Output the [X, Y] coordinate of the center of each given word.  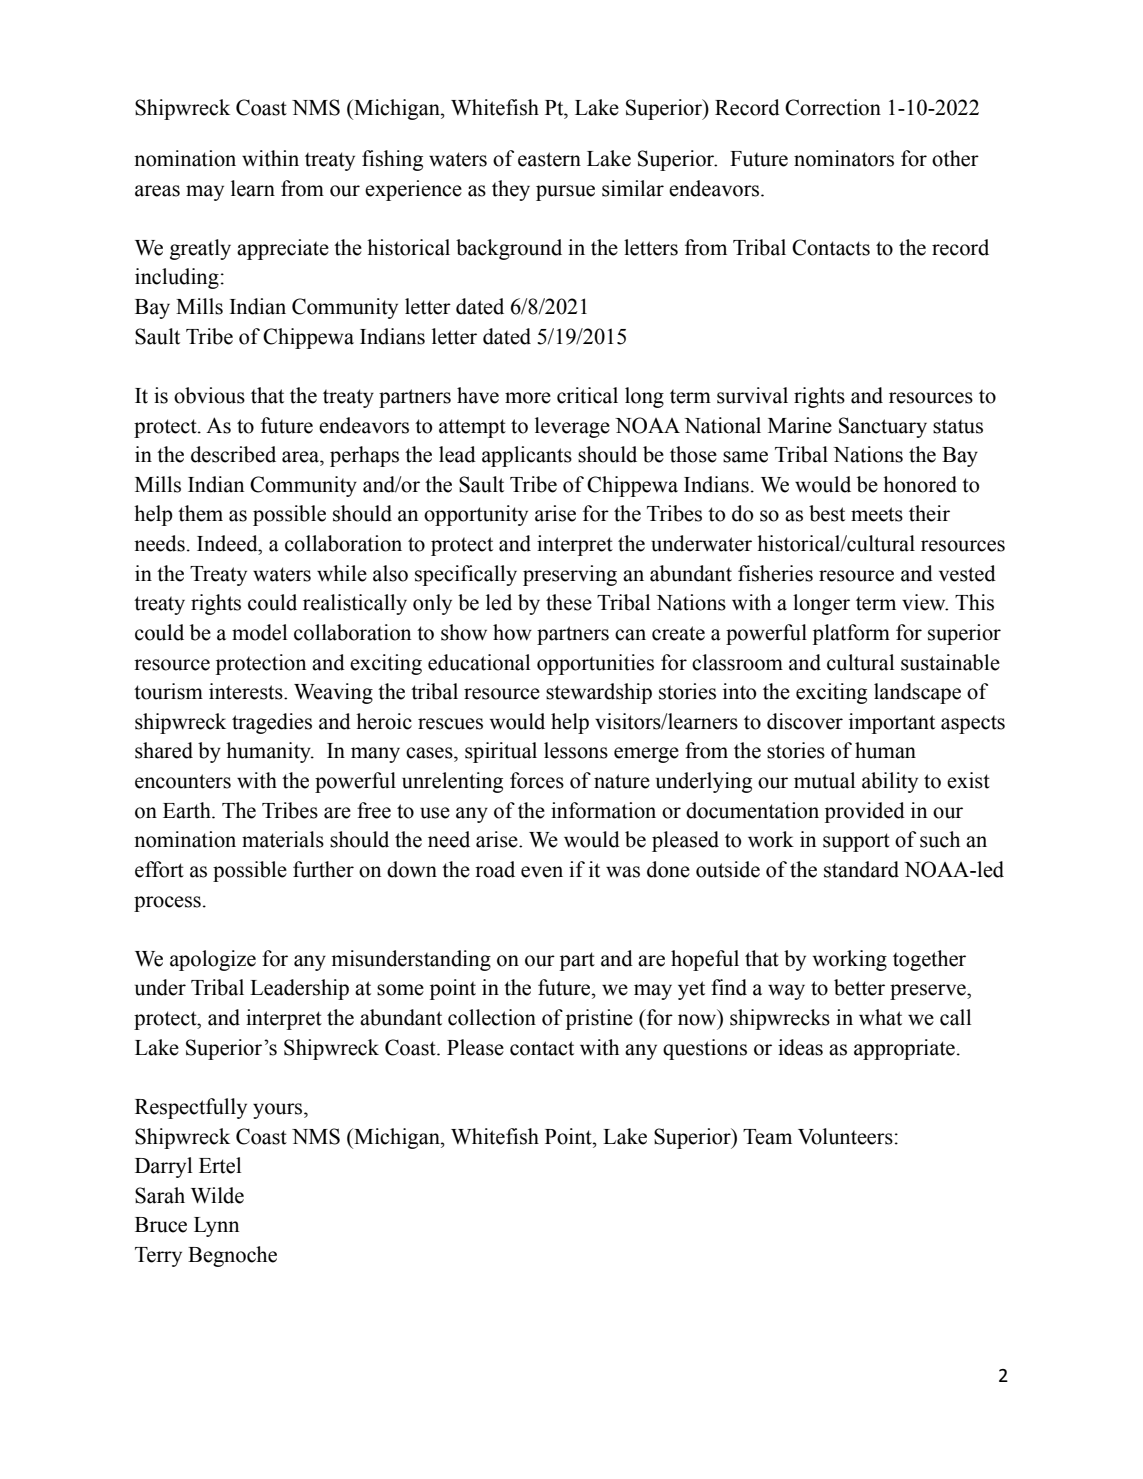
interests [247, 691]
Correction [833, 107]
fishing [392, 160]
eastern [549, 159]
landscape [917, 693]
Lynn [216, 1227]
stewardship [599, 693]
